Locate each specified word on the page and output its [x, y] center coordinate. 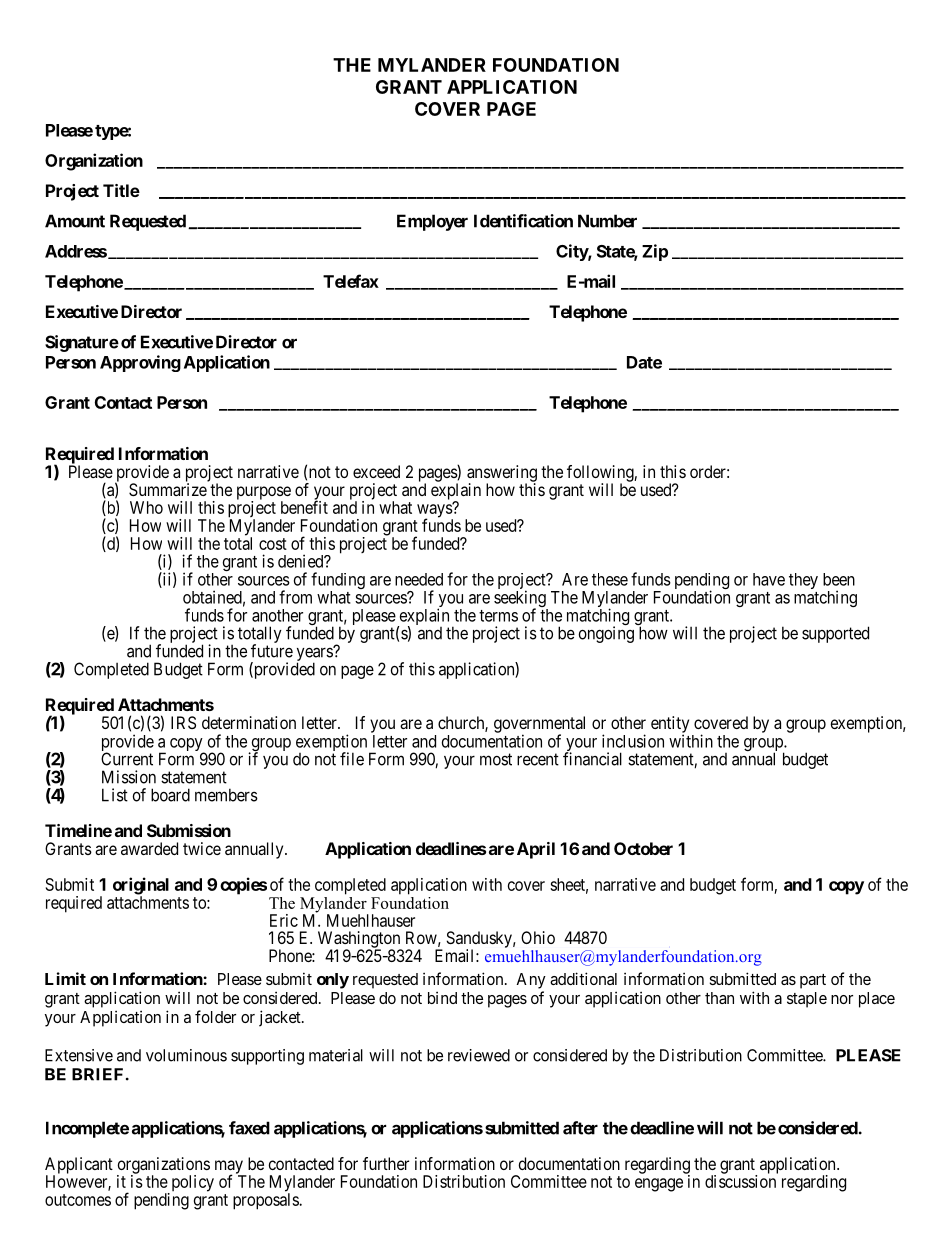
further [386, 1163]
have [769, 579]
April [536, 850]
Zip [655, 252]
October [643, 848]
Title [121, 190]
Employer [432, 222]
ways [435, 511]
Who [146, 507]
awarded [149, 848]
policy [191, 1184]
